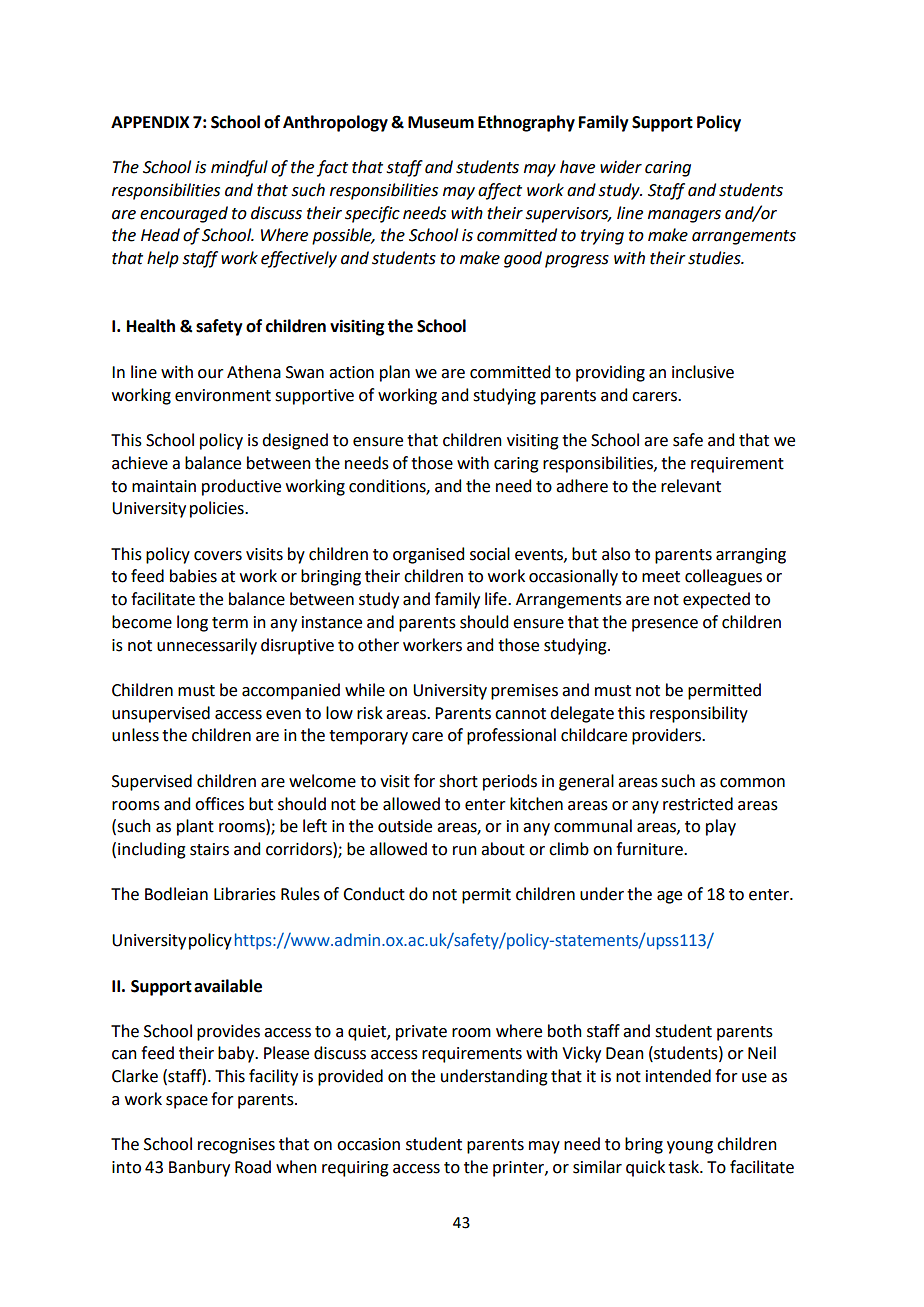 Image resolution: width=924 pixels, height=1307 pixels. Describe the element at coordinates (441, 122) in the page. I see `Museum` at that location.
